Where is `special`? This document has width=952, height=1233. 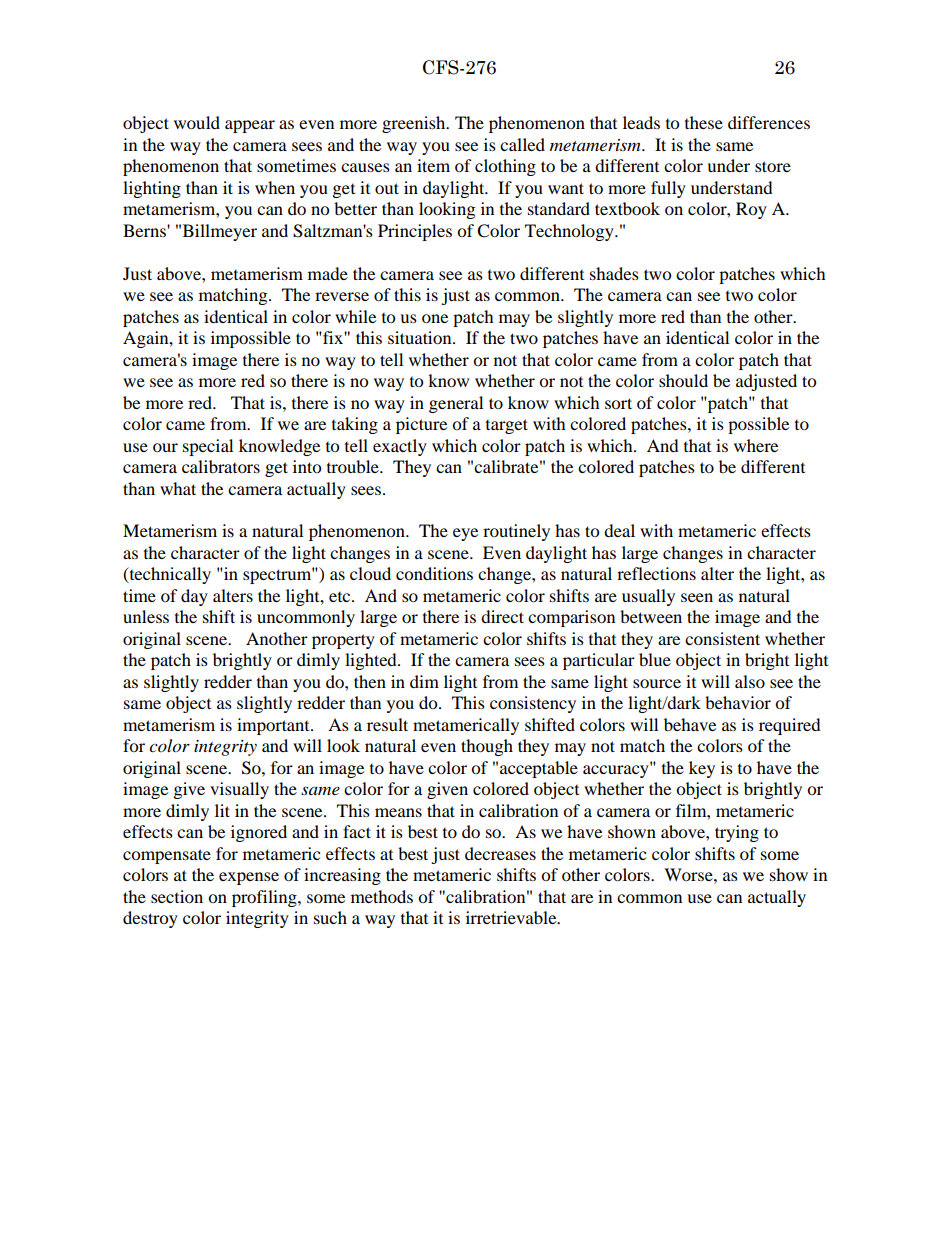
special is located at coordinates (208, 447).
